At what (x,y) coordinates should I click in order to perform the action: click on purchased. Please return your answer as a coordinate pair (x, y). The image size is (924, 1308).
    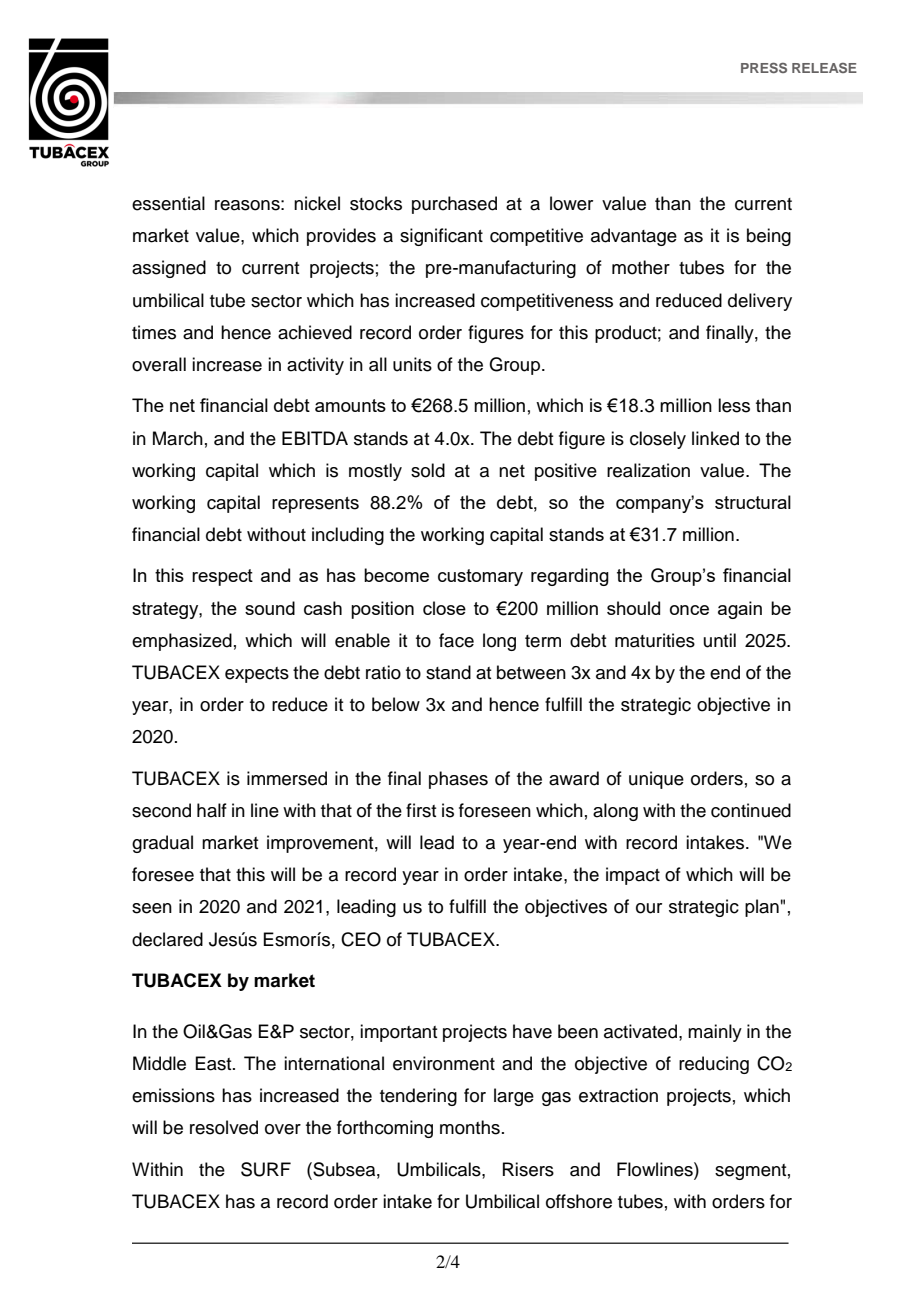
    Looking at the image, I should click on (454, 205).
